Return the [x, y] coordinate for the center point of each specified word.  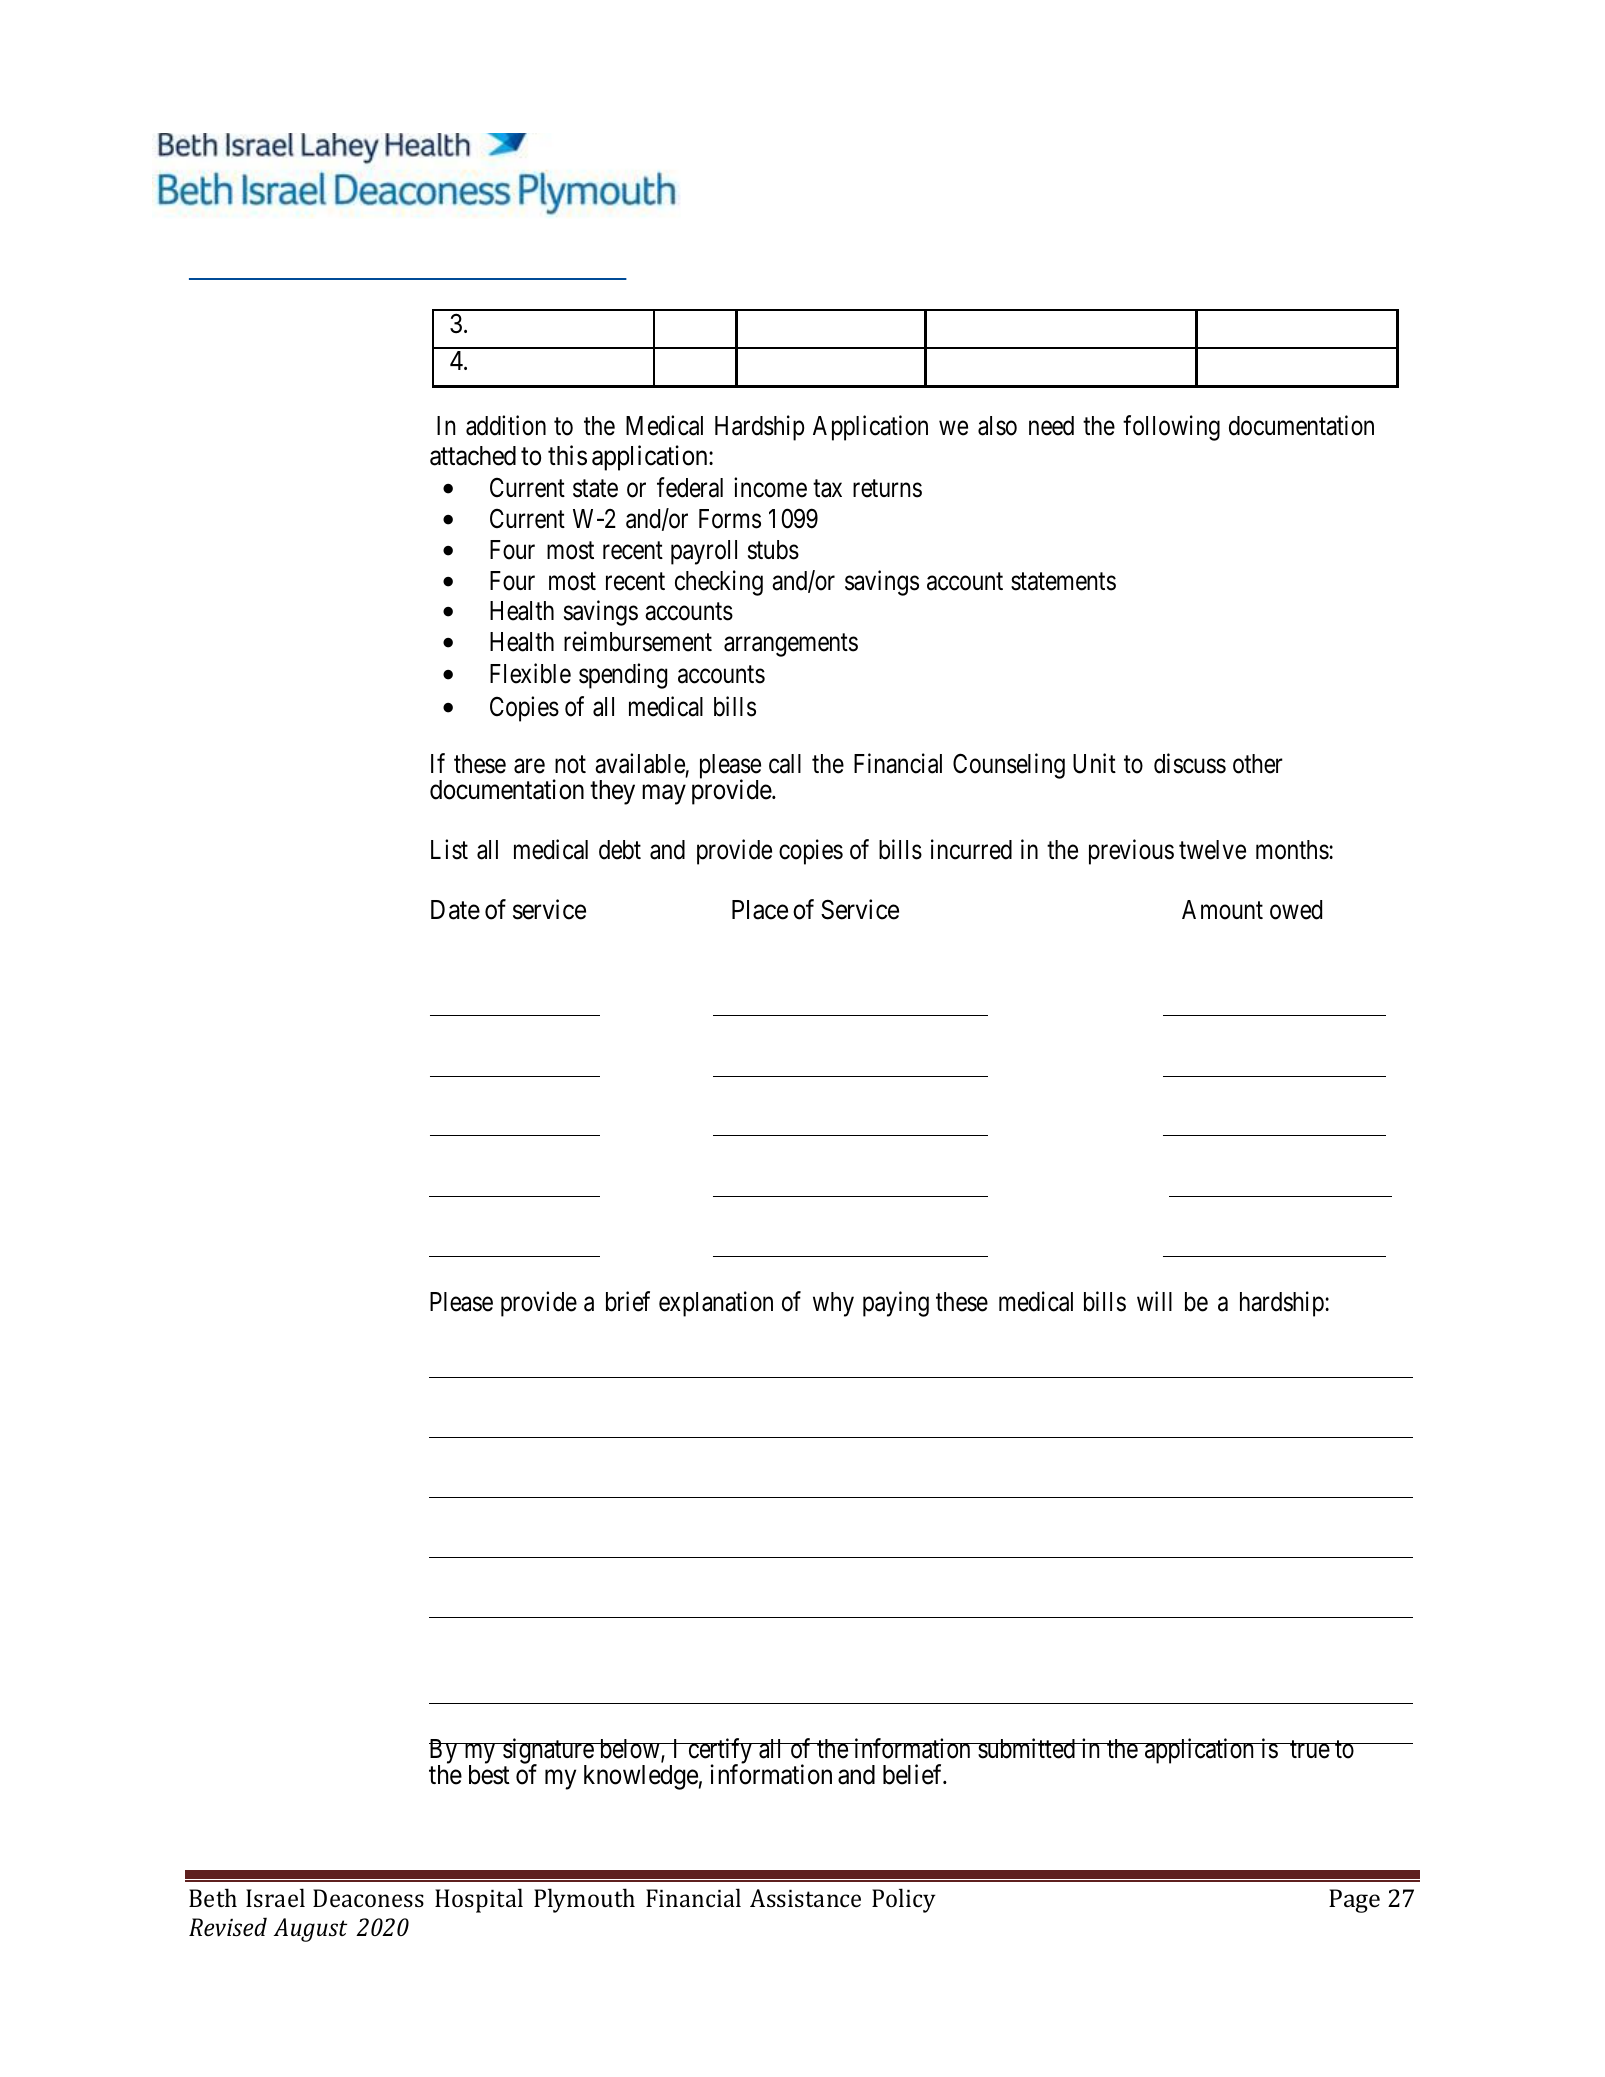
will [1154, 1301]
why [833, 1304]
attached [473, 456]
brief [628, 1302]
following [1171, 428]
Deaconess [368, 1898]
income [770, 487]
